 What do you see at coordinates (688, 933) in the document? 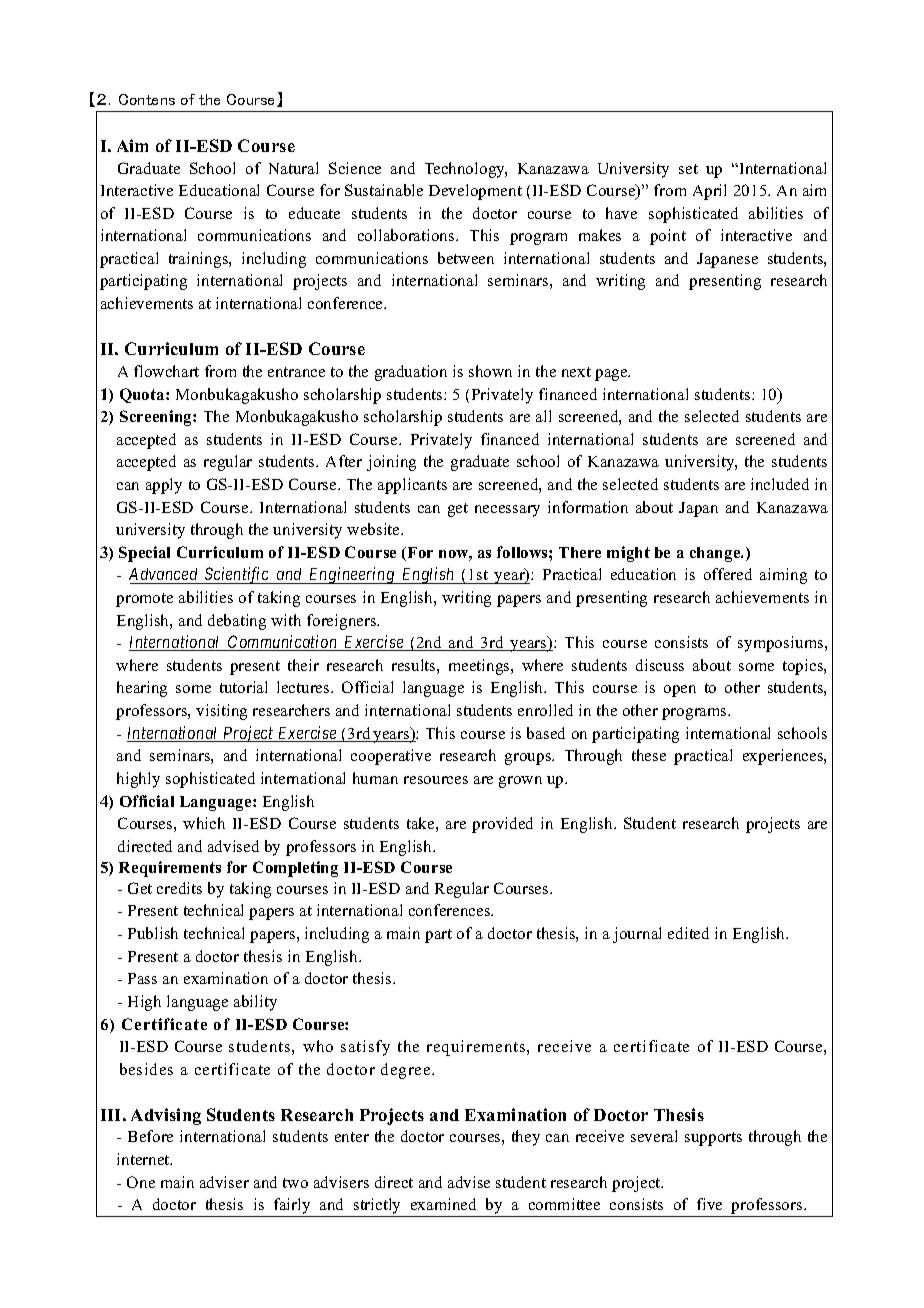
I see `edited` at bounding box center [688, 933].
